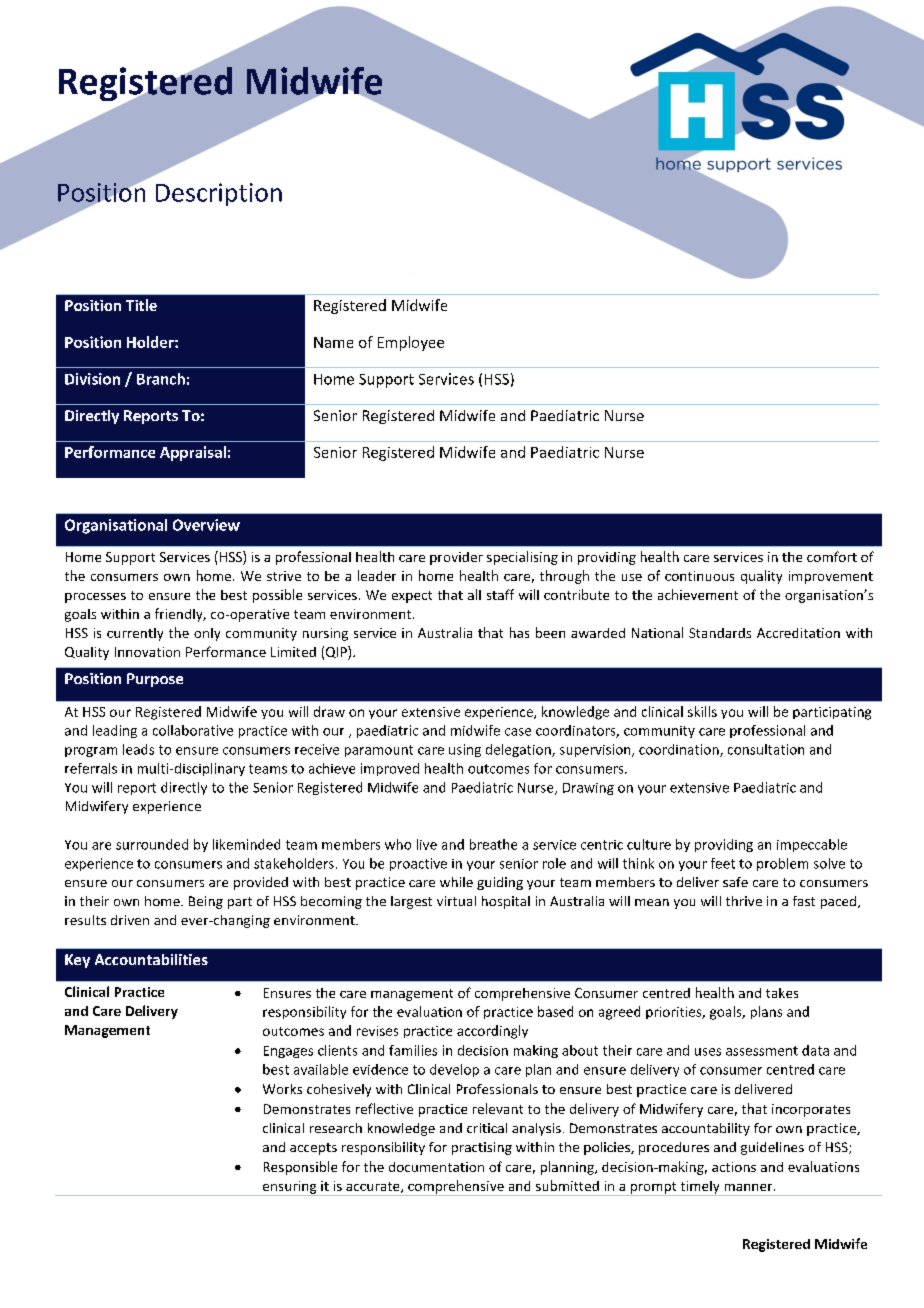 The width and height of the image is (924, 1308). Describe the element at coordinates (193, 453) in the image. I see `Appraisal` at that location.
